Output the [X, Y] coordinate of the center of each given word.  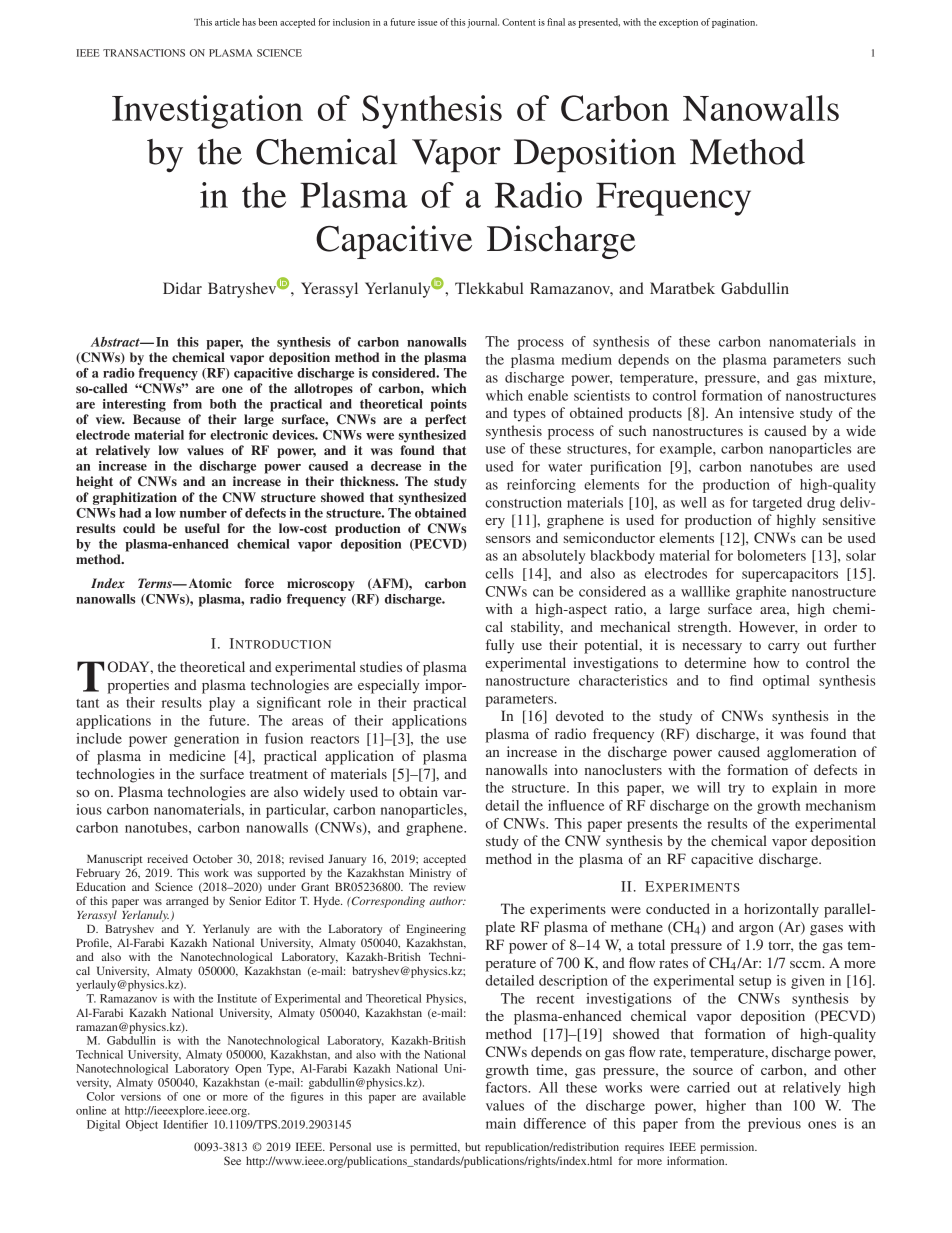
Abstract [116, 342]
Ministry [430, 874]
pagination [734, 23]
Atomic [210, 583]
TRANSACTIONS [144, 53]
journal [483, 23]
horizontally [781, 910]
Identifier [185, 1124]
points [448, 405]
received [167, 858]
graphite [761, 593]
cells [499, 573]
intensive [766, 412]
